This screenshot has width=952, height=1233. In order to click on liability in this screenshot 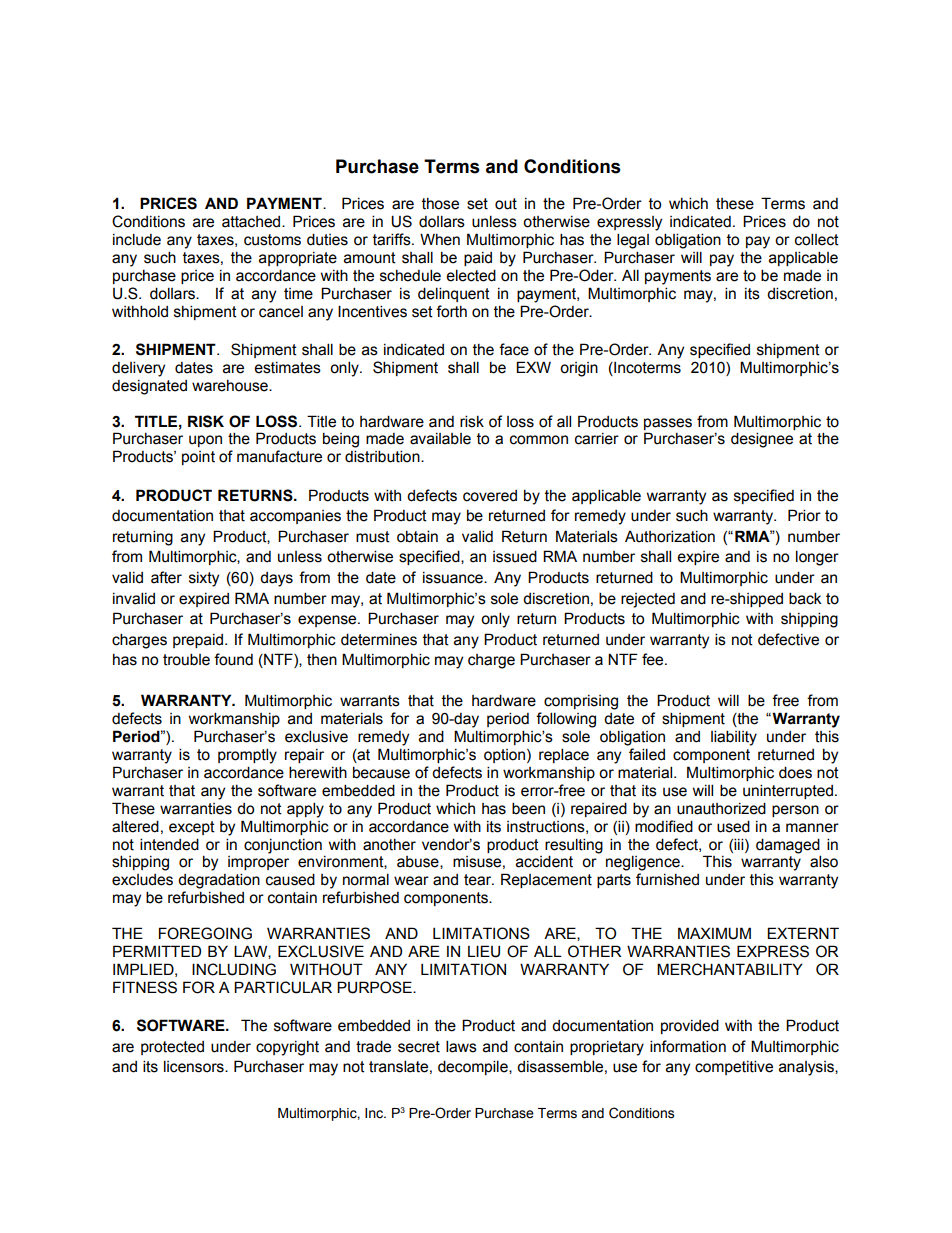, I will do `click(734, 738)`.
